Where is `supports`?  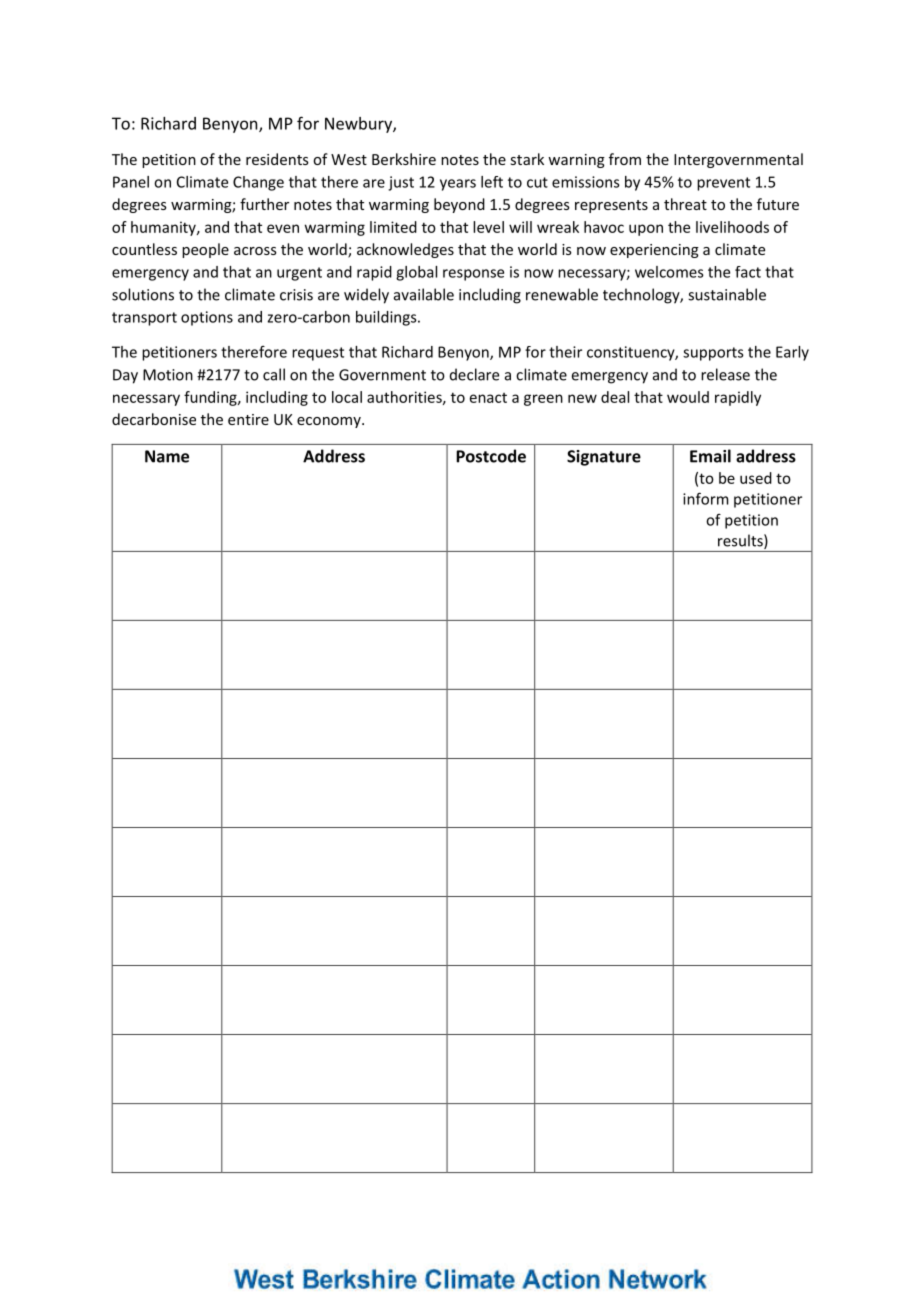 supports is located at coordinates (713, 354).
